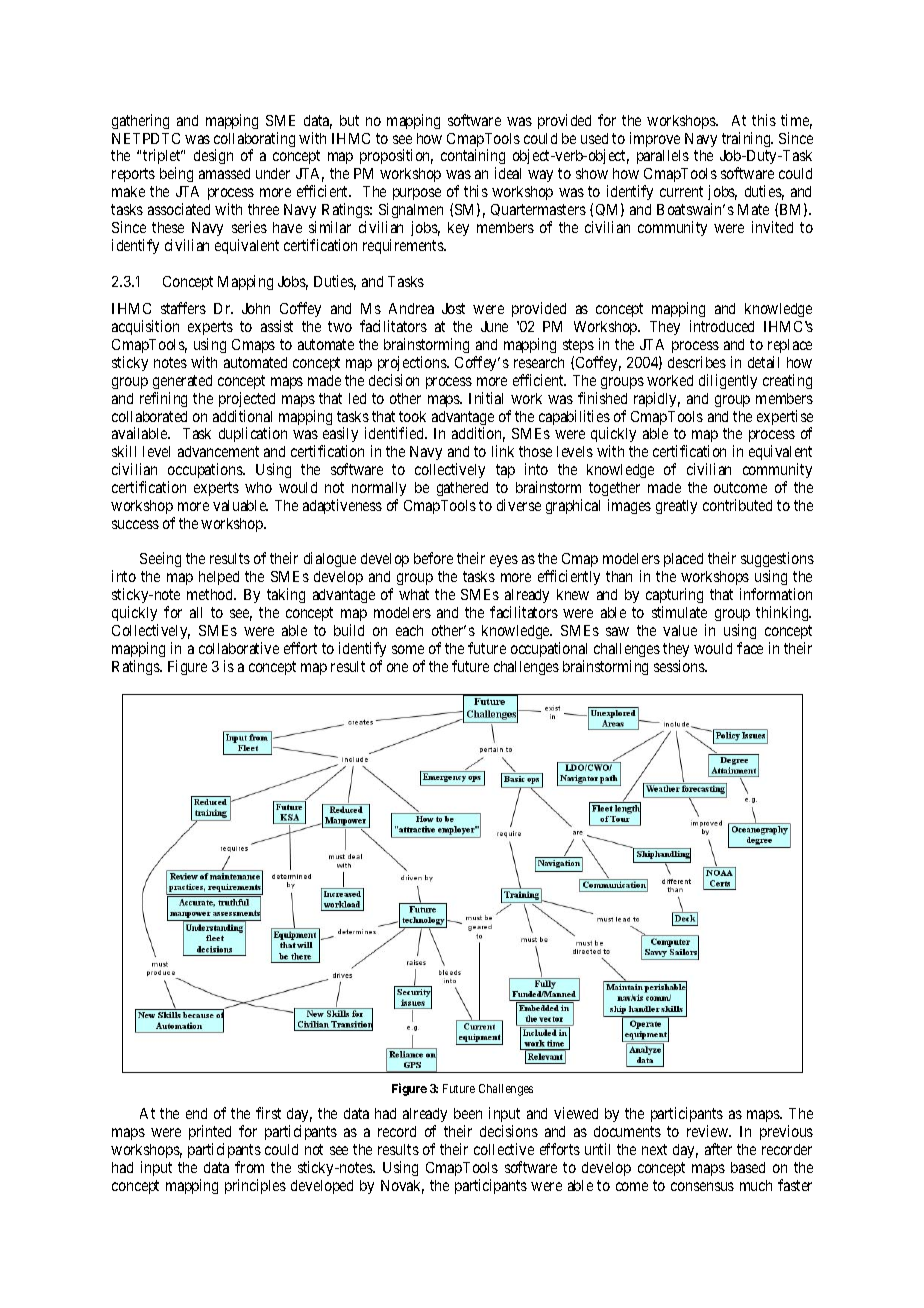 This screenshot has height=1308, width=924. I want to click on collaborative, so click(239, 648).
